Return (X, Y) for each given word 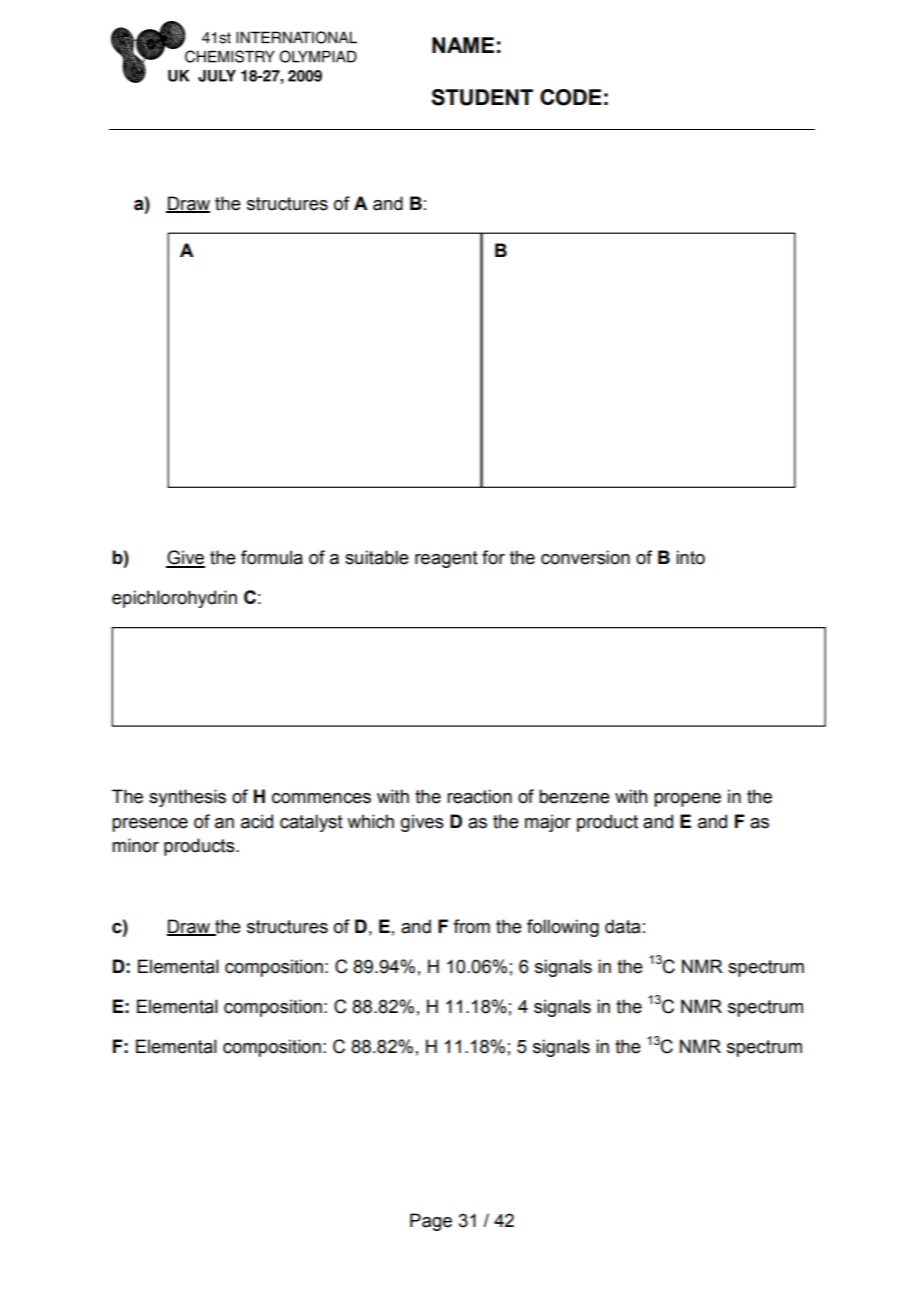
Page (431, 1222)
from (471, 926)
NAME (463, 45)
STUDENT (482, 97)
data (622, 926)
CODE (571, 97)
